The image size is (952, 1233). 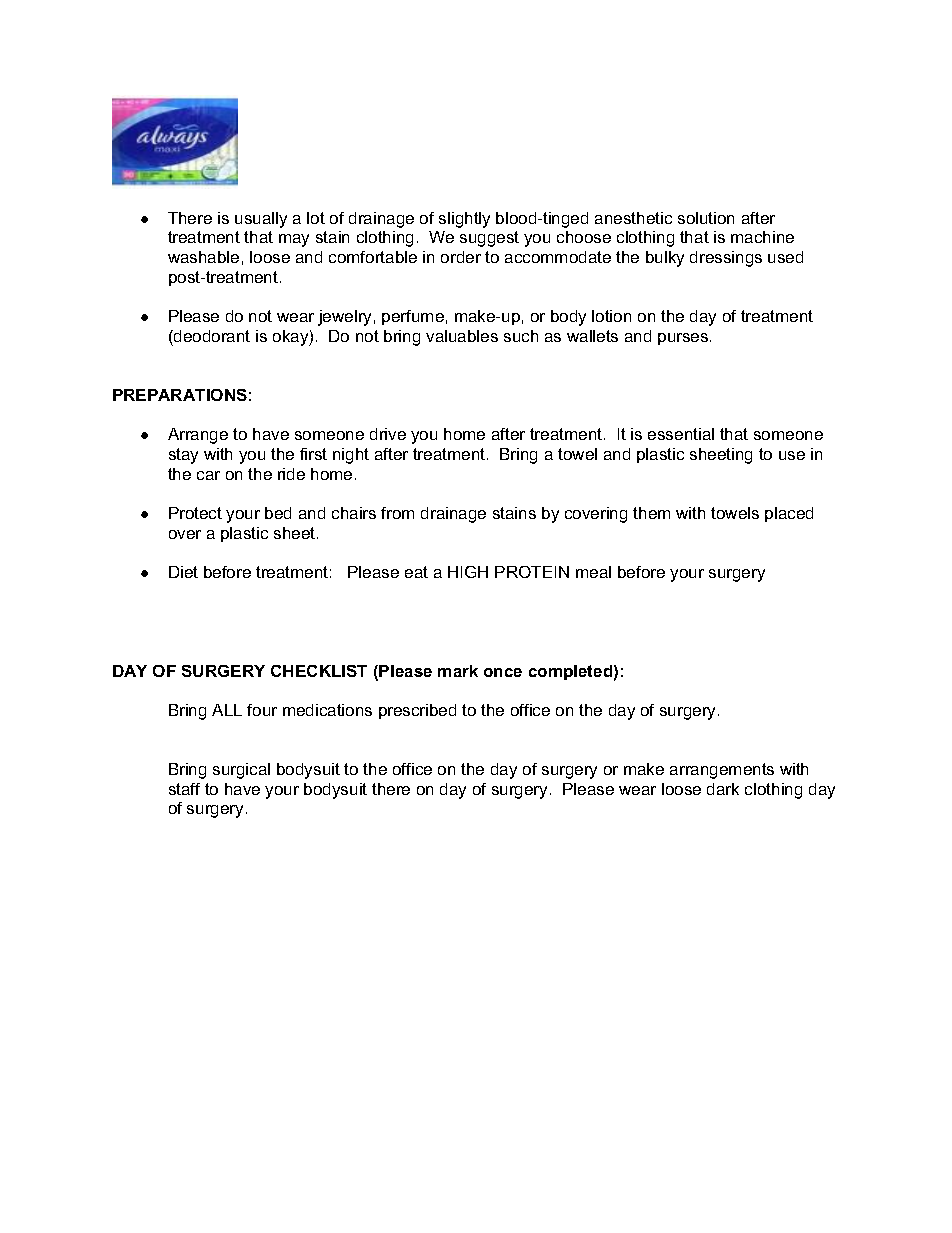 I want to click on PREPARATIONS, so click(x=180, y=395).
